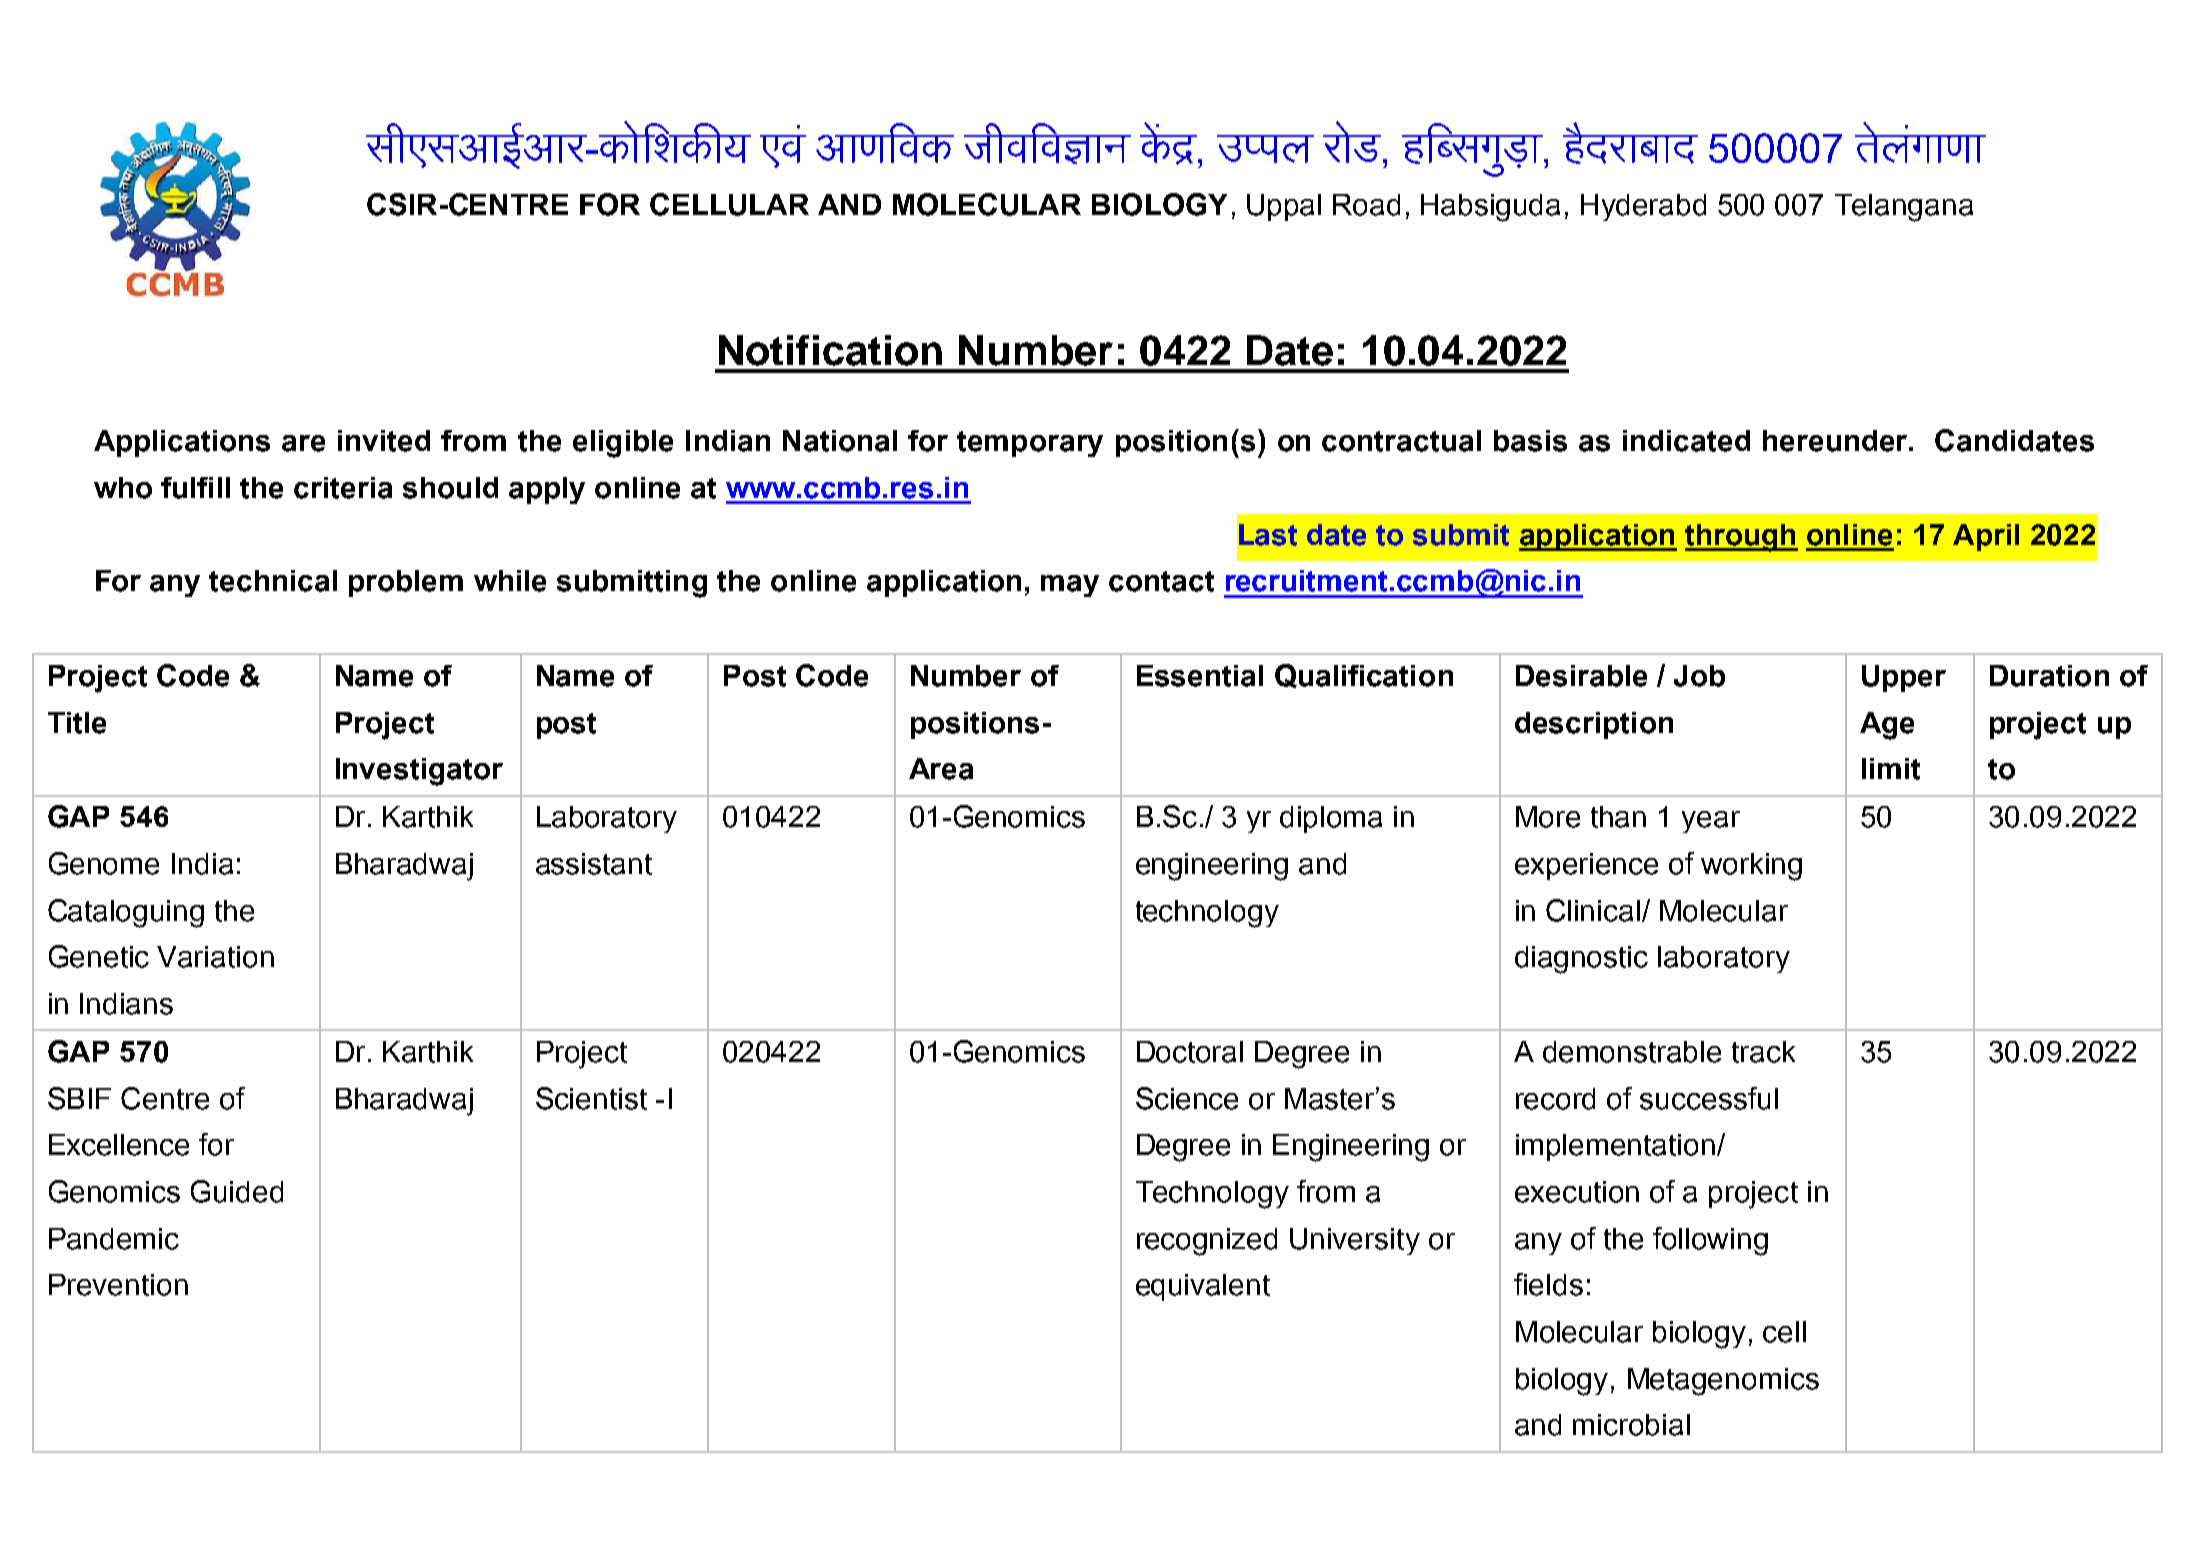 The image size is (2194, 1552). What do you see at coordinates (830, 350) in the document?
I see `Notification` at bounding box center [830, 350].
